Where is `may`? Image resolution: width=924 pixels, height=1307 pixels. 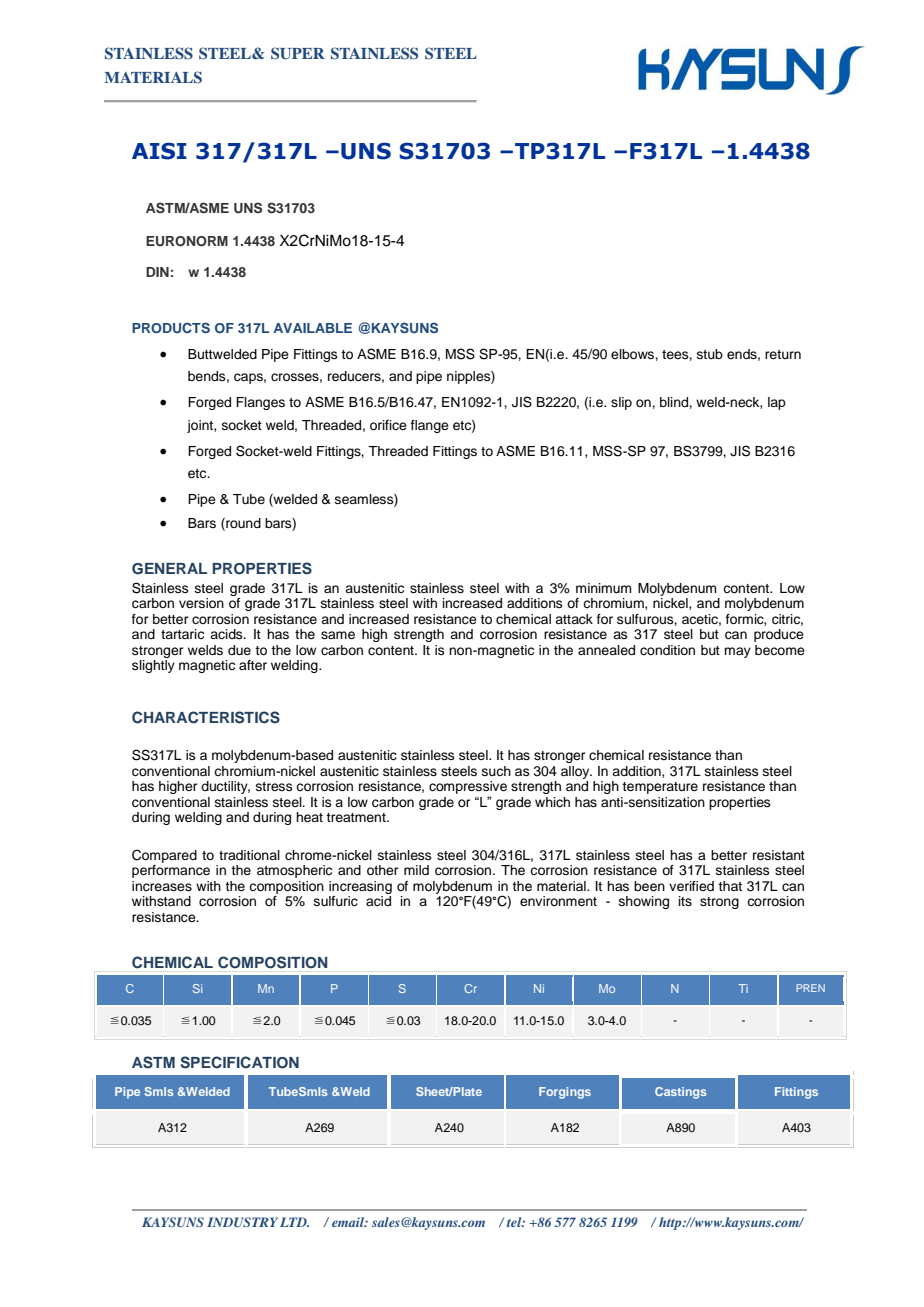 may is located at coordinates (737, 652).
